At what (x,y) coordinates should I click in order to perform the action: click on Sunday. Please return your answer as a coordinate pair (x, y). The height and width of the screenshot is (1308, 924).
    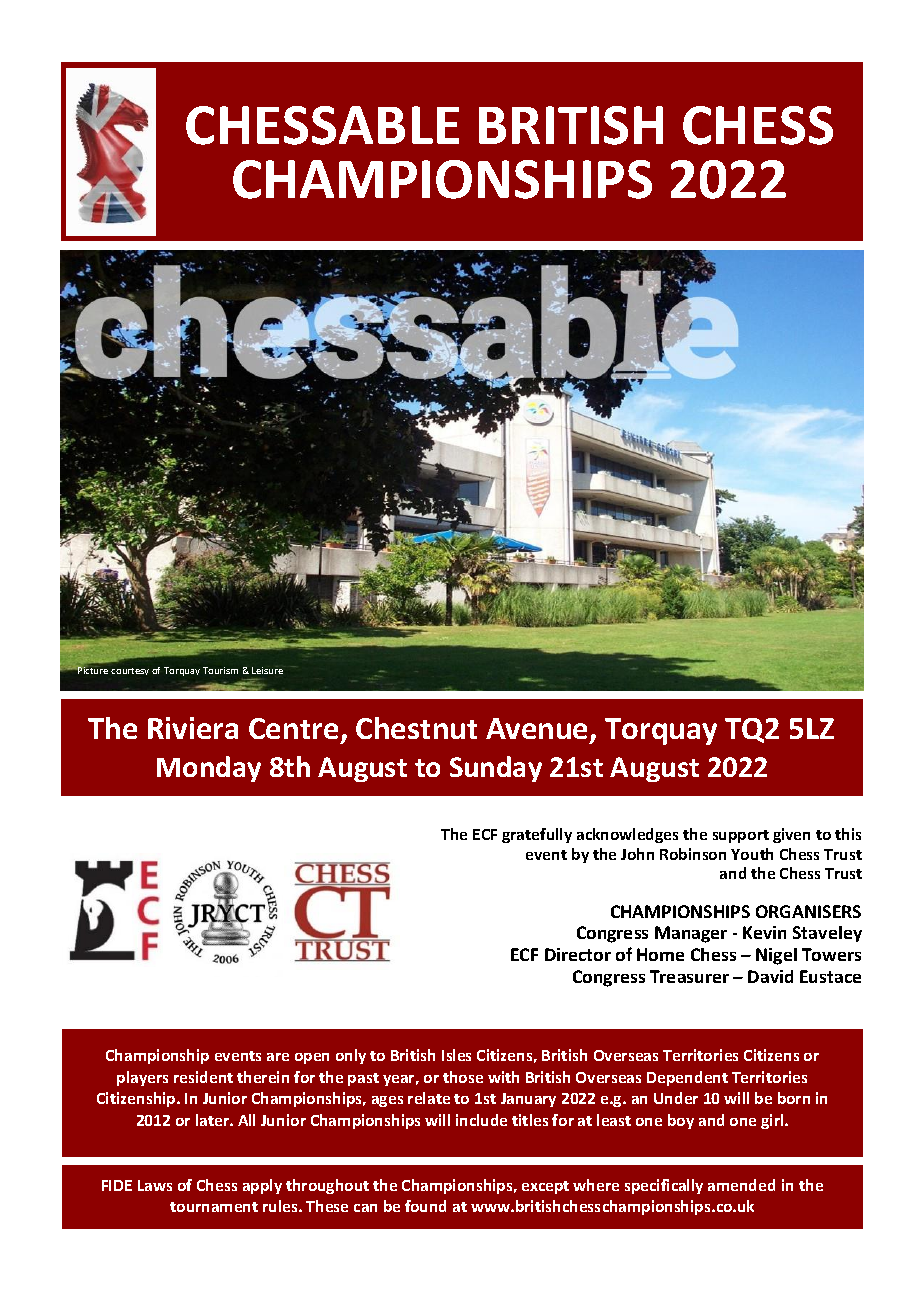
    Looking at the image, I should click on (496, 769).
